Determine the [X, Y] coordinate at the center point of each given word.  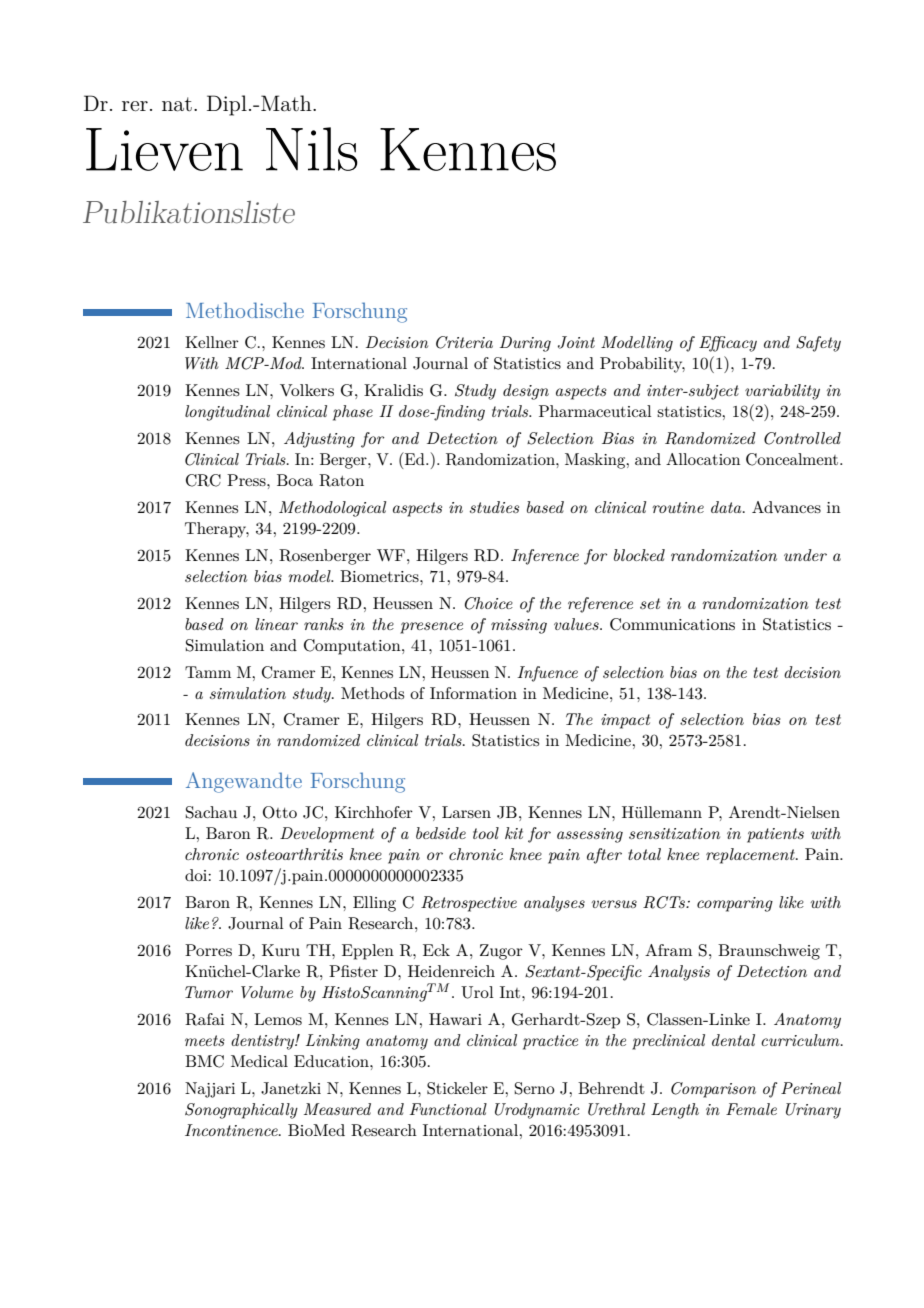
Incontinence [232, 1130]
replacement [751, 856]
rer [135, 106]
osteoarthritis [294, 854]
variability [782, 392]
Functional [448, 1109]
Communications [672, 624]
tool [486, 833]
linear [276, 624]
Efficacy [728, 344]
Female [751, 1109]
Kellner [212, 342]
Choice [489, 603]
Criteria [464, 342]
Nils [312, 149]
